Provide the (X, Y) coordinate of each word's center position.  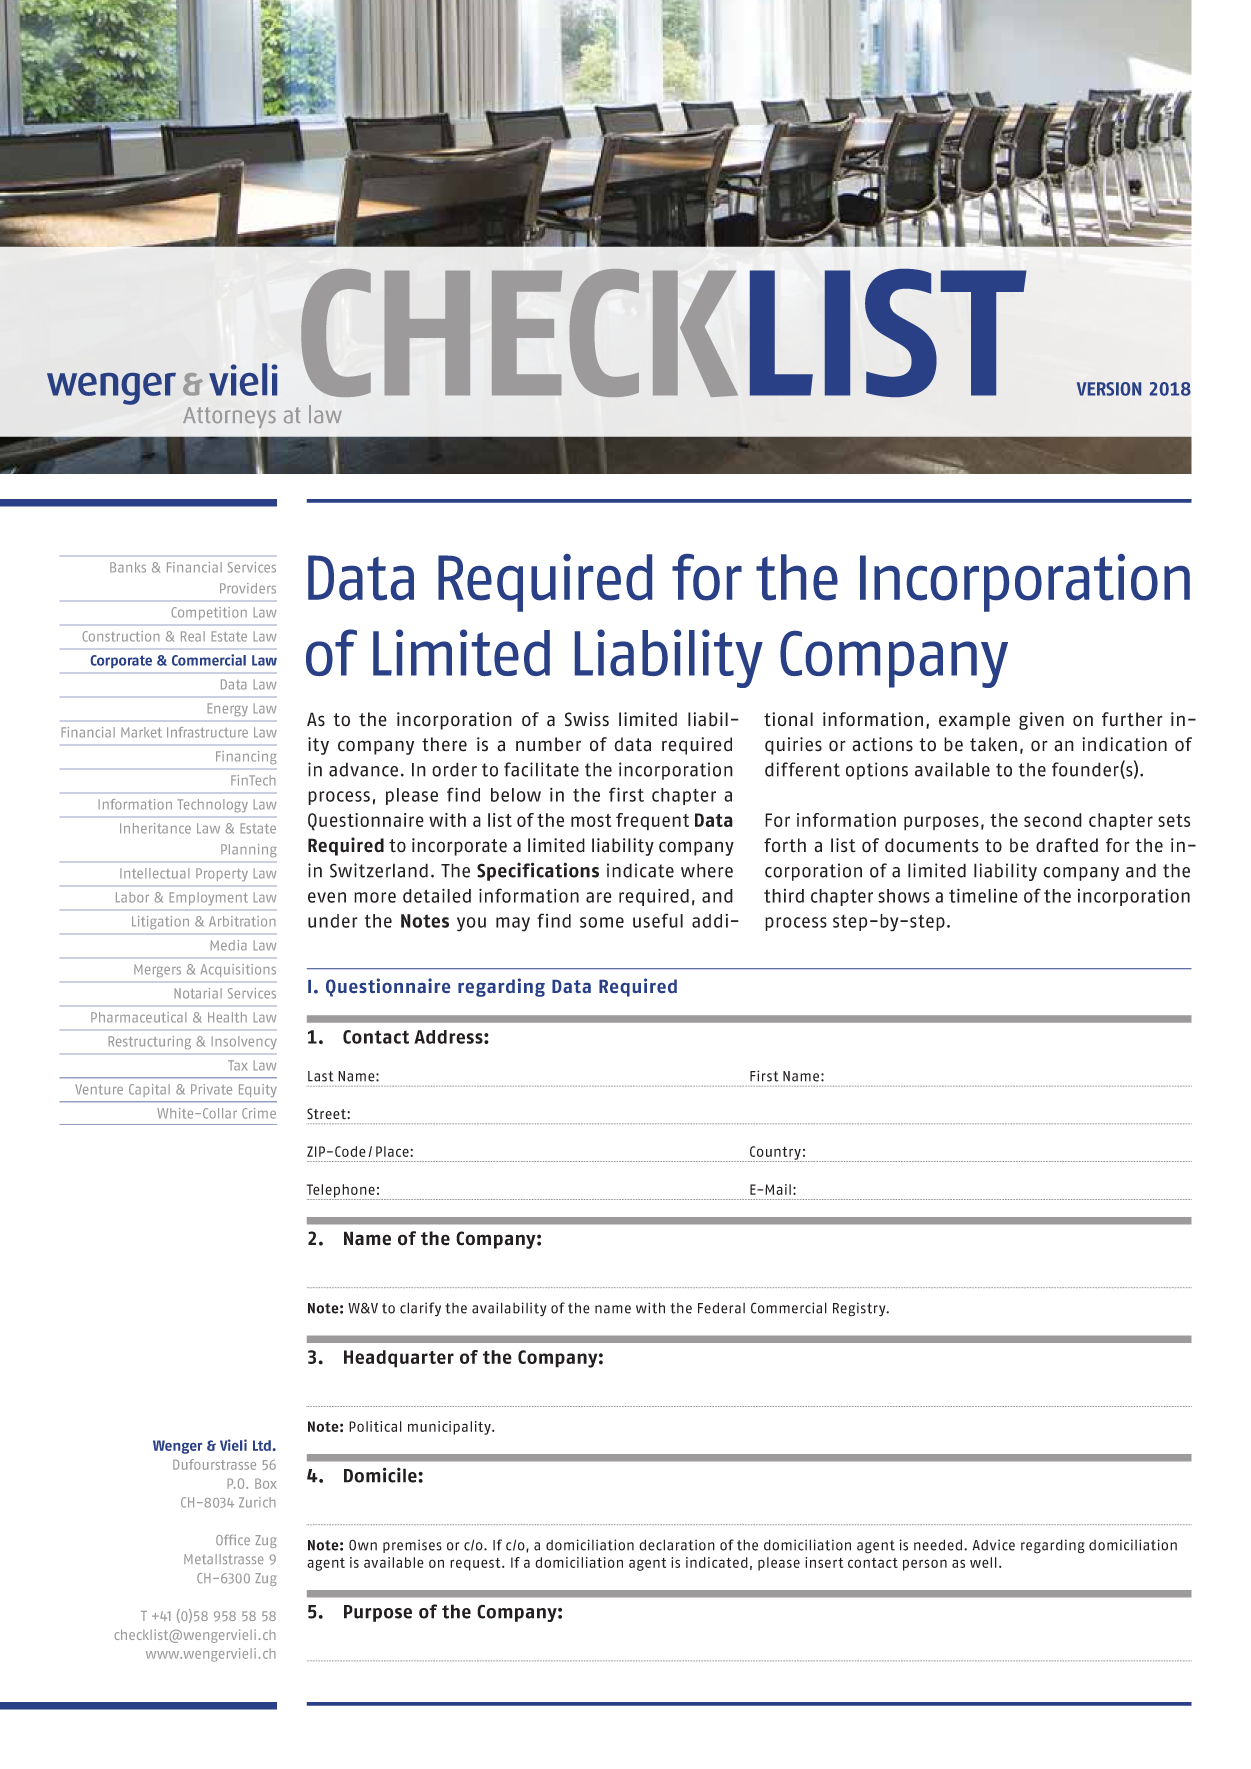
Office (233, 1540)
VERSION (1109, 389)
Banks (128, 567)
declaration (677, 1545)
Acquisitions (238, 970)
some (602, 922)
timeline (983, 895)
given (1041, 721)
